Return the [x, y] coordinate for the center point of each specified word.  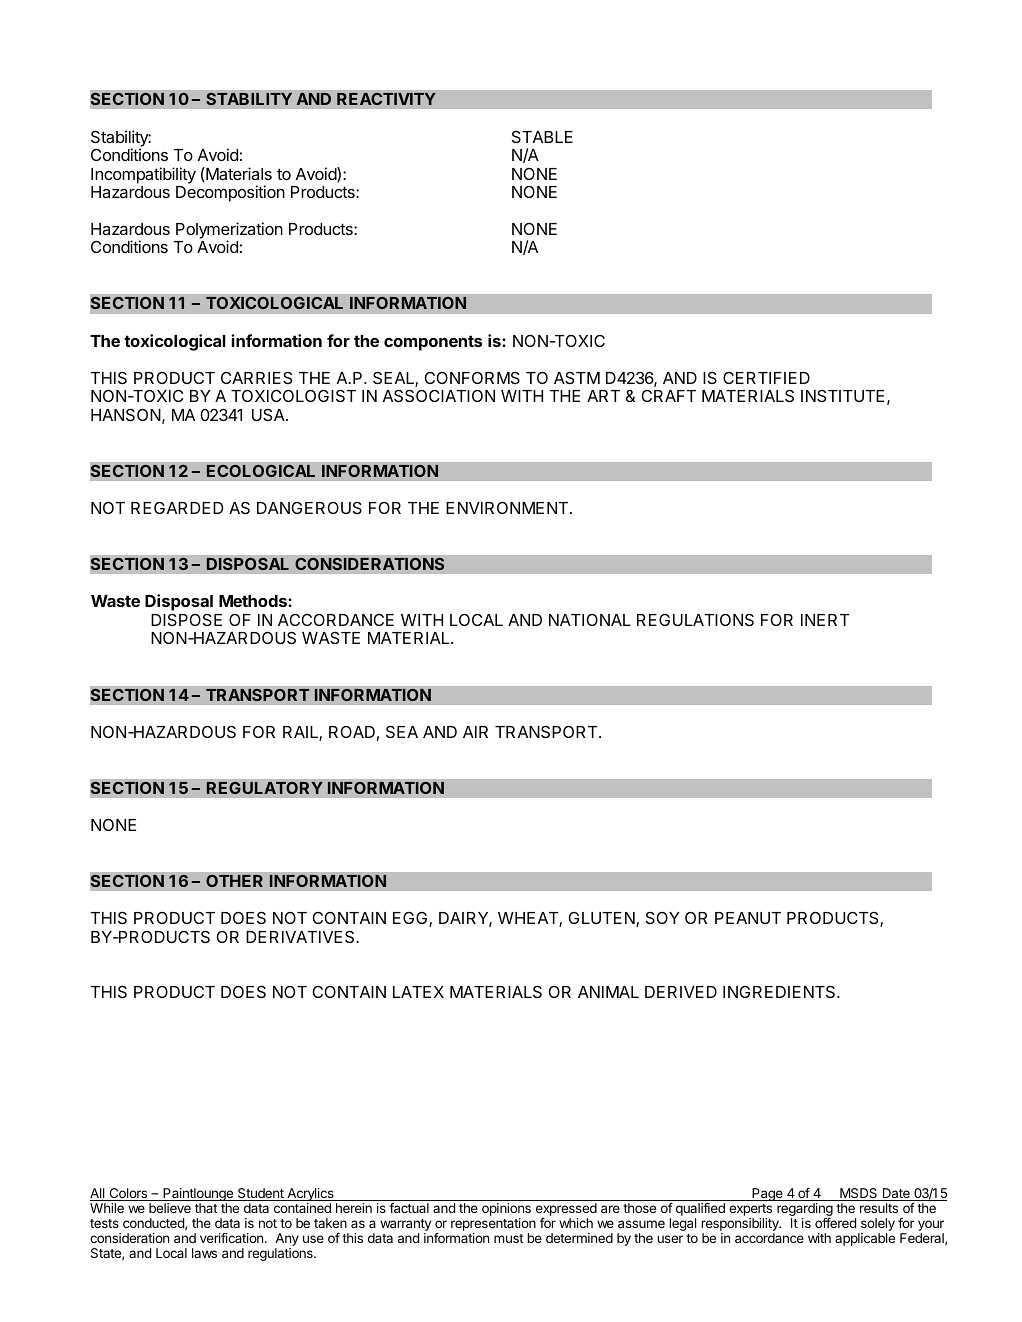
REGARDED [177, 507]
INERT [825, 620]
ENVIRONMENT [508, 507]
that [206, 1208]
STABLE [542, 136]
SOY [663, 917]
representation [493, 1226]
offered [835, 1223]
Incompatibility [143, 175]
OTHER [234, 881]
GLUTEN [603, 919]
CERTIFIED [766, 378]
